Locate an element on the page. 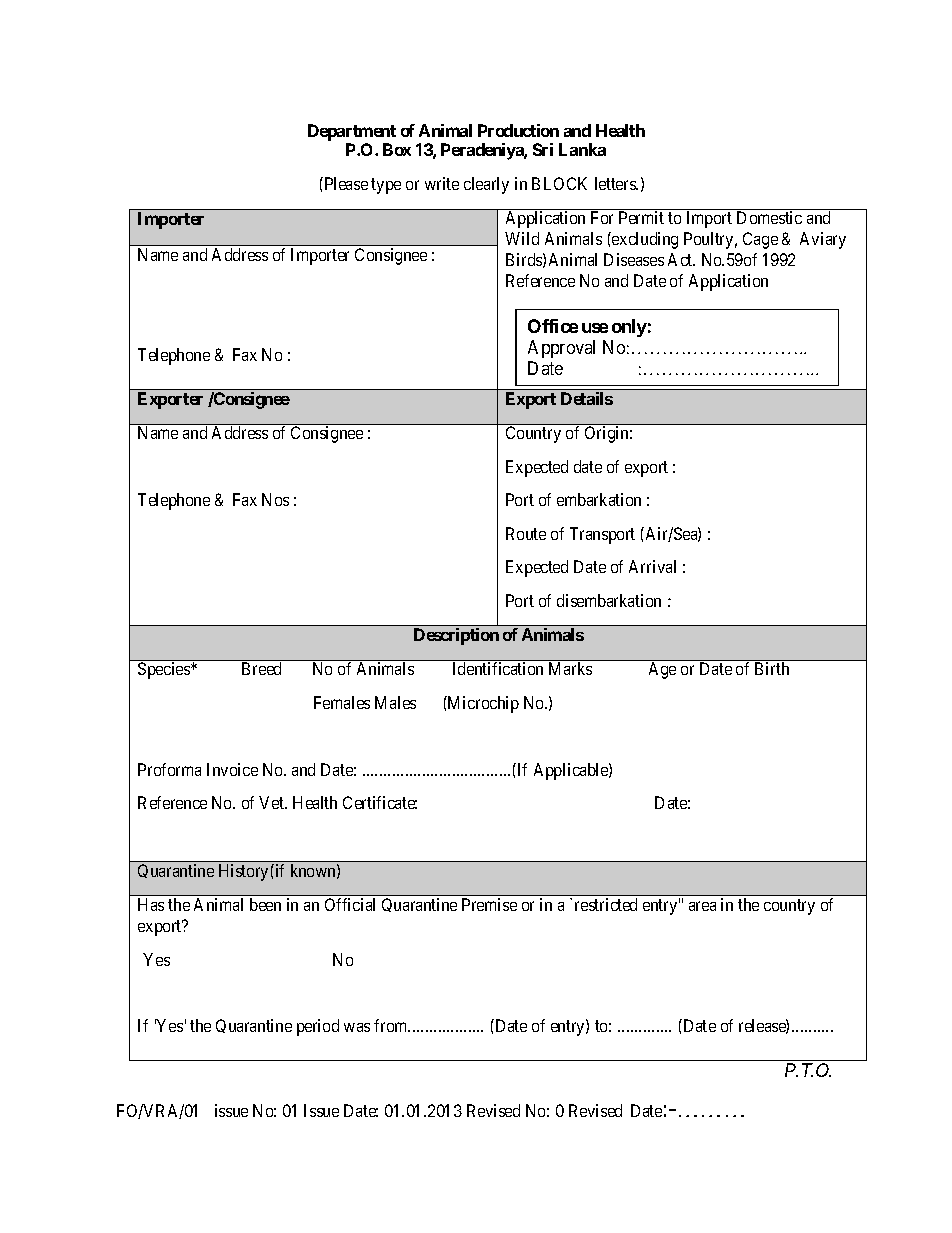  Nos is located at coordinates (275, 499).
